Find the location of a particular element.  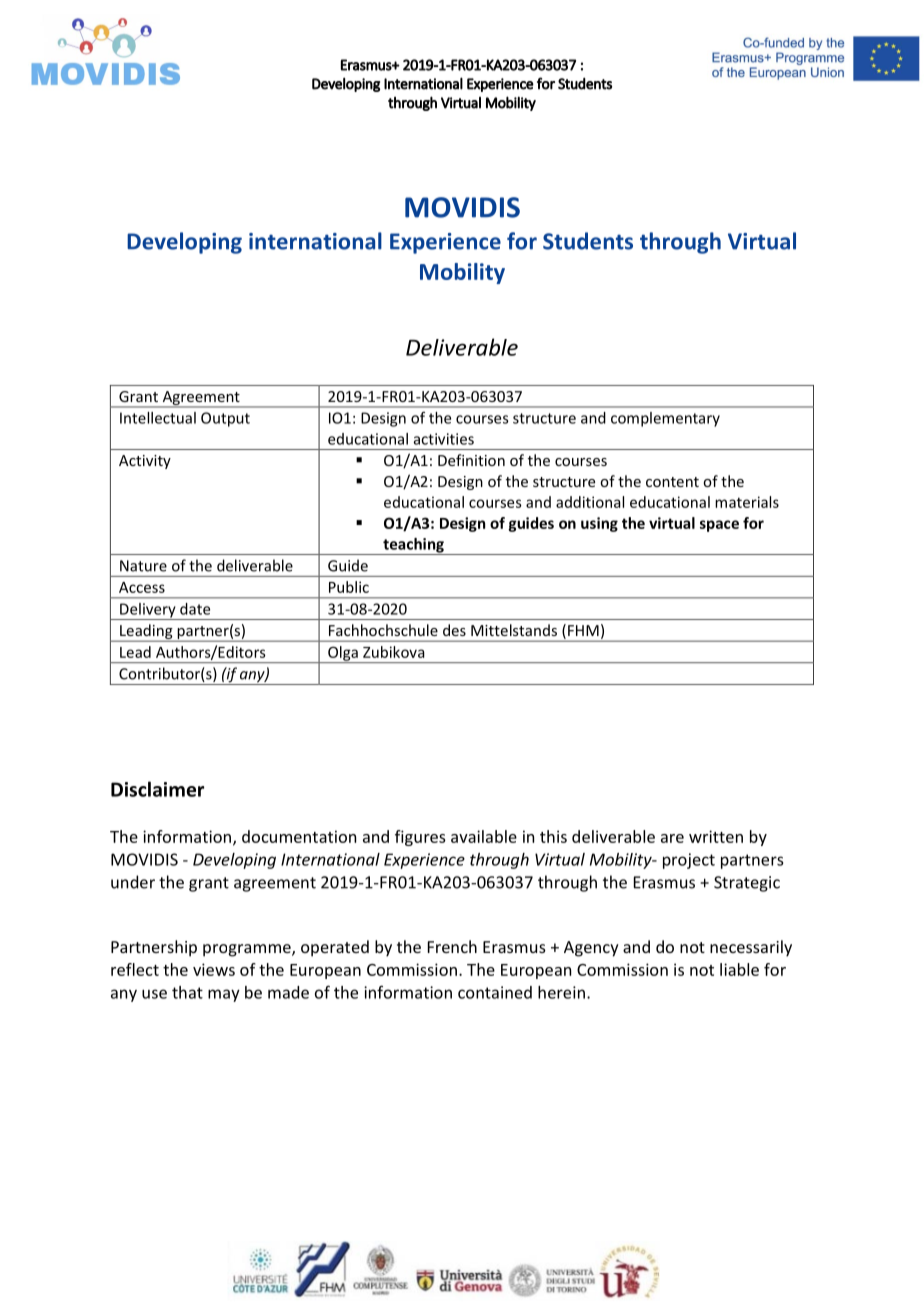

using is located at coordinates (599, 524).
